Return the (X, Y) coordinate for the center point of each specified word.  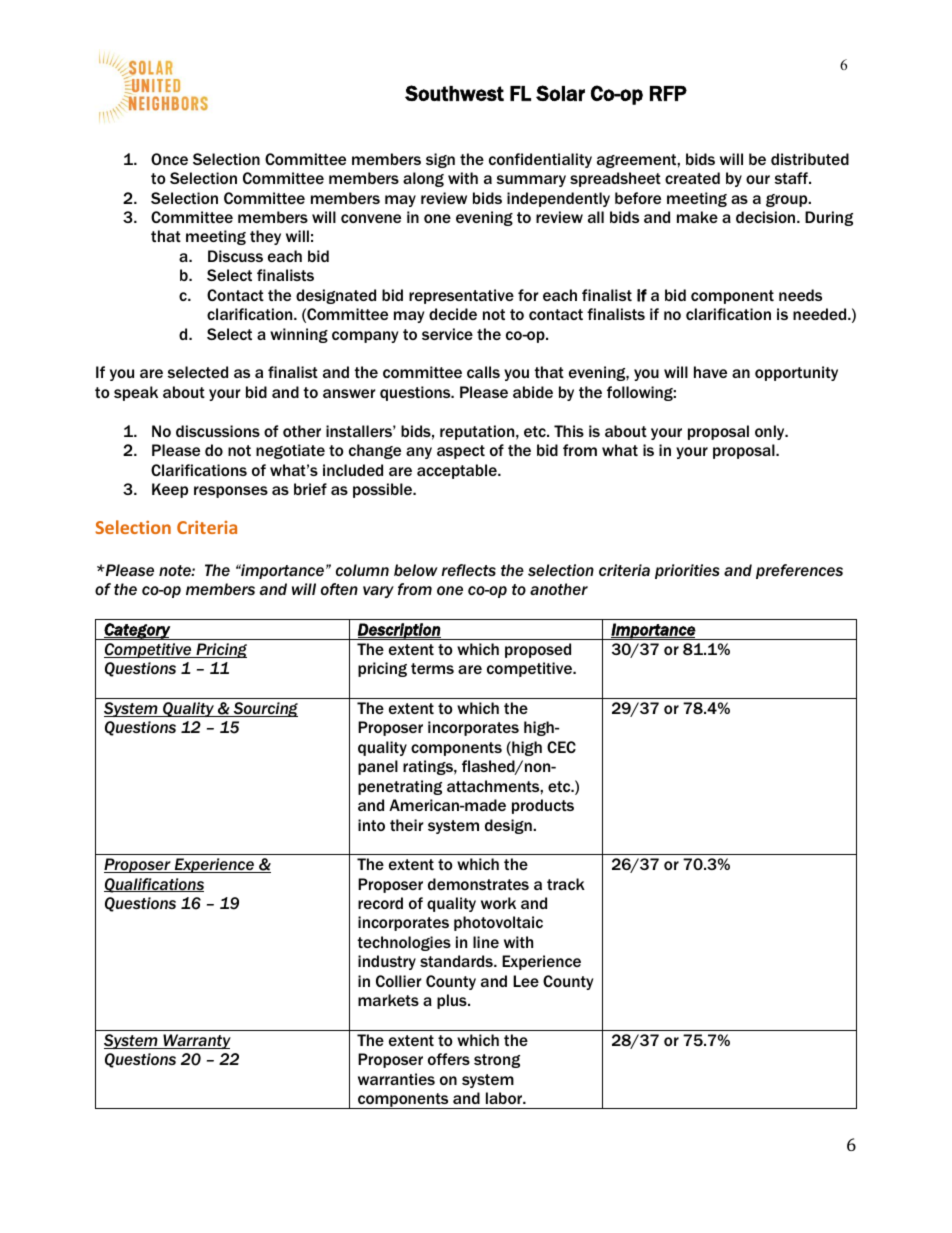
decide (453, 314)
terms (432, 668)
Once (169, 159)
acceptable (458, 471)
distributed (810, 159)
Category (137, 631)
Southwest (454, 93)
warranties (396, 1079)
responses (231, 492)
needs (800, 295)
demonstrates (478, 884)
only (771, 432)
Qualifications (154, 885)
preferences (799, 571)
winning (299, 335)
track (566, 884)
